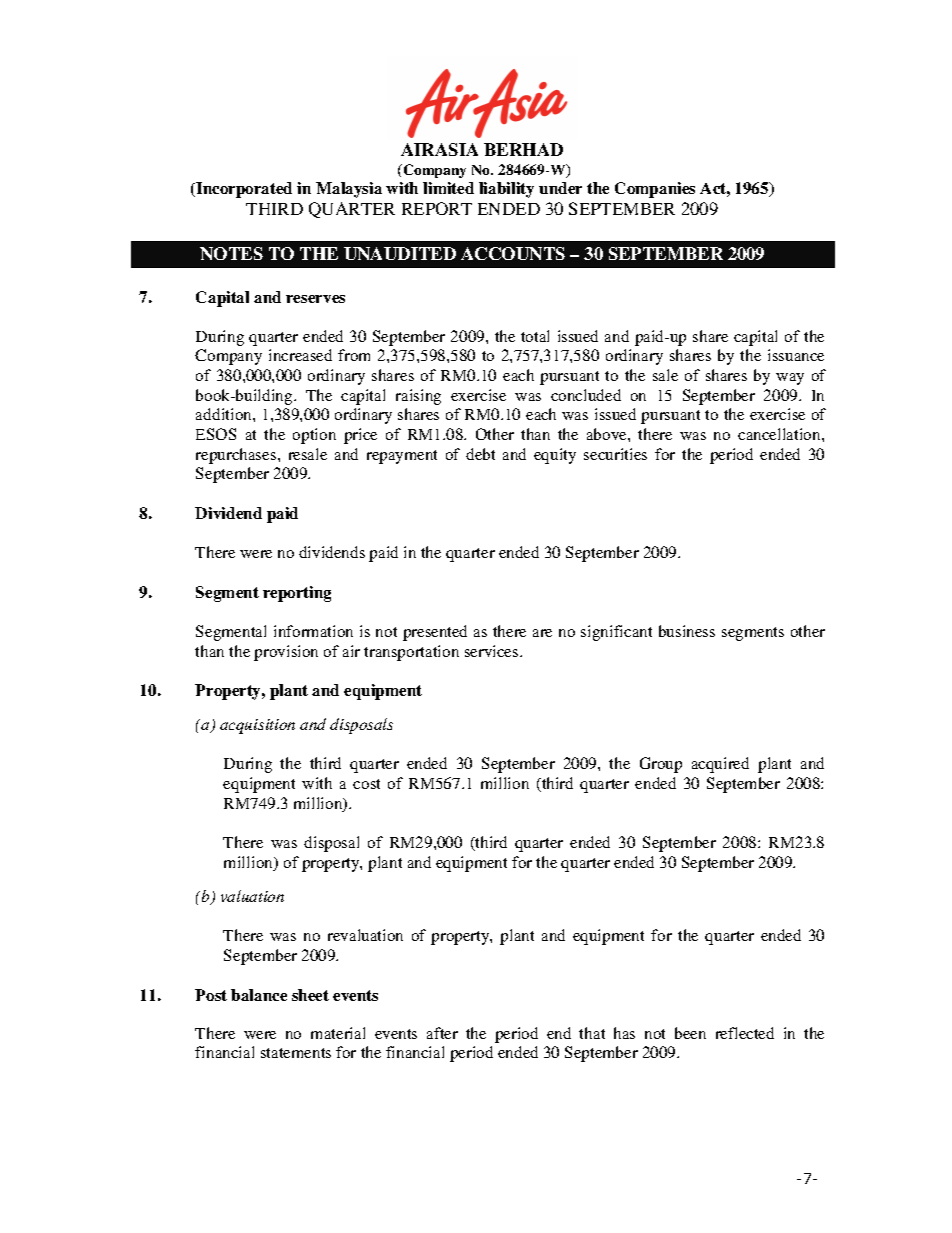  What do you see at coordinates (745, 1033) in the image?
I see `reflected` at bounding box center [745, 1033].
